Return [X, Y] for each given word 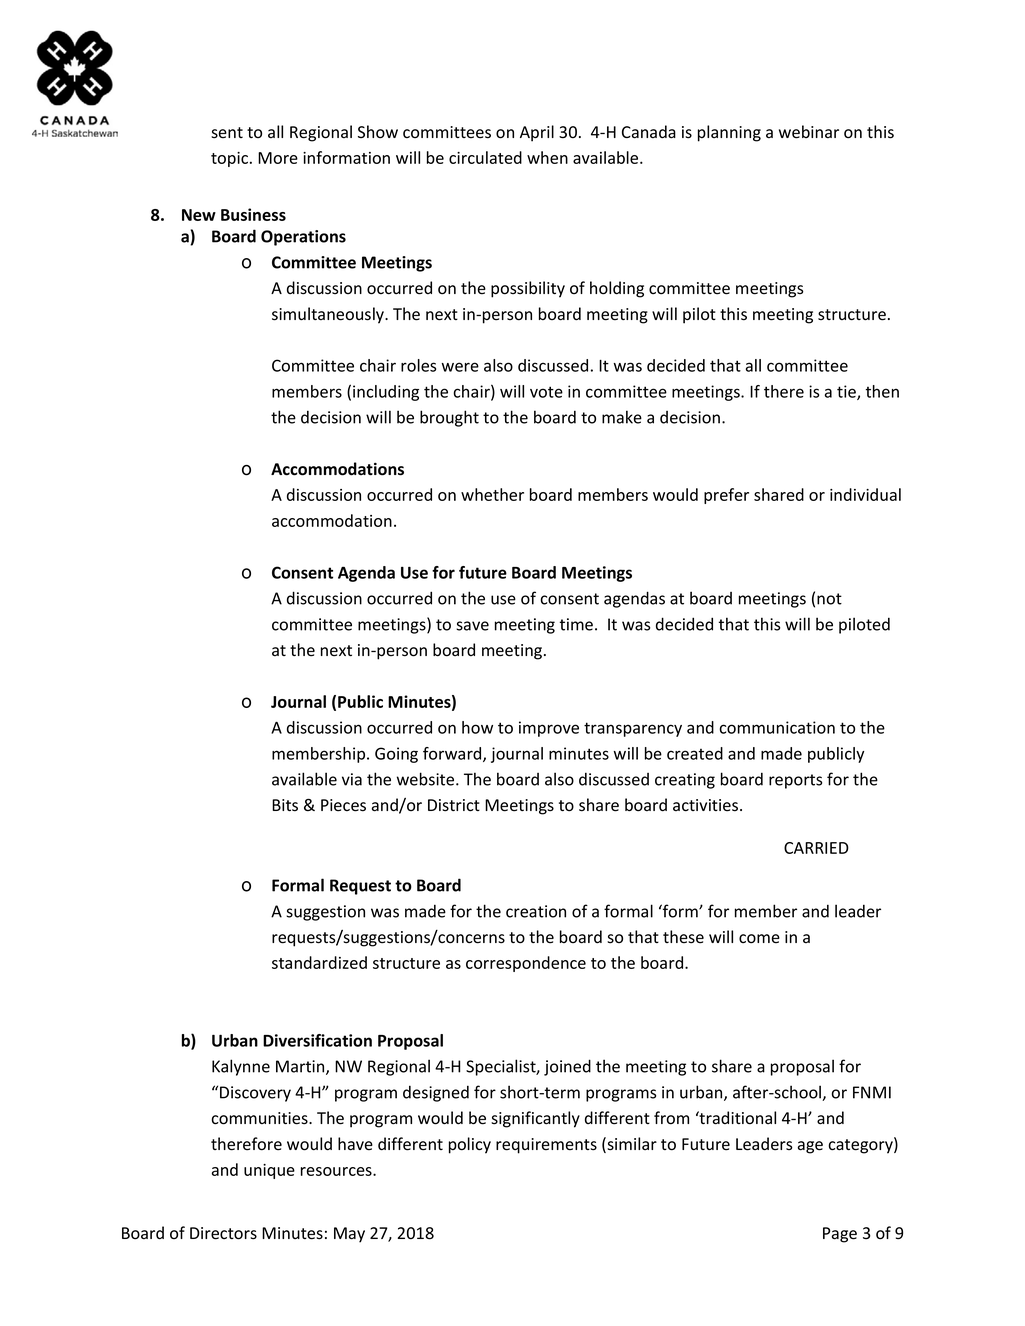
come [759, 939]
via [352, 779]
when [547, 157]
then [882, 391]
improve [549, 729]
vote [546, 392]
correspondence [526, 964]
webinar [809, 132]
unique [269, 1171]
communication [777, 727]
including [386, 393]
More [278, 158]
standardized [319, 962]
